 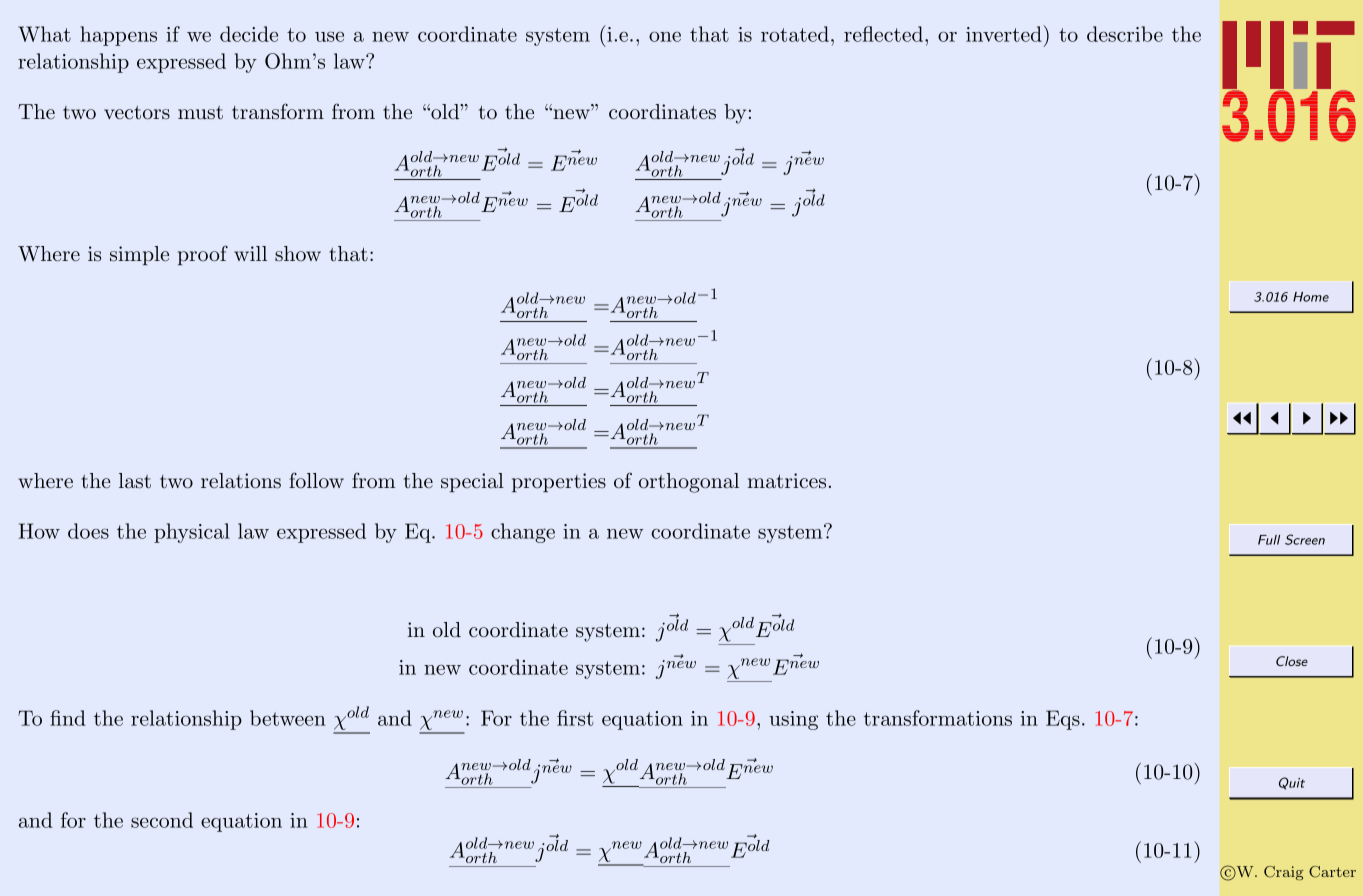 What do you see at coordinates (1125, 34) in the image?
I see `describe` at bounding box center [1125, 34].
